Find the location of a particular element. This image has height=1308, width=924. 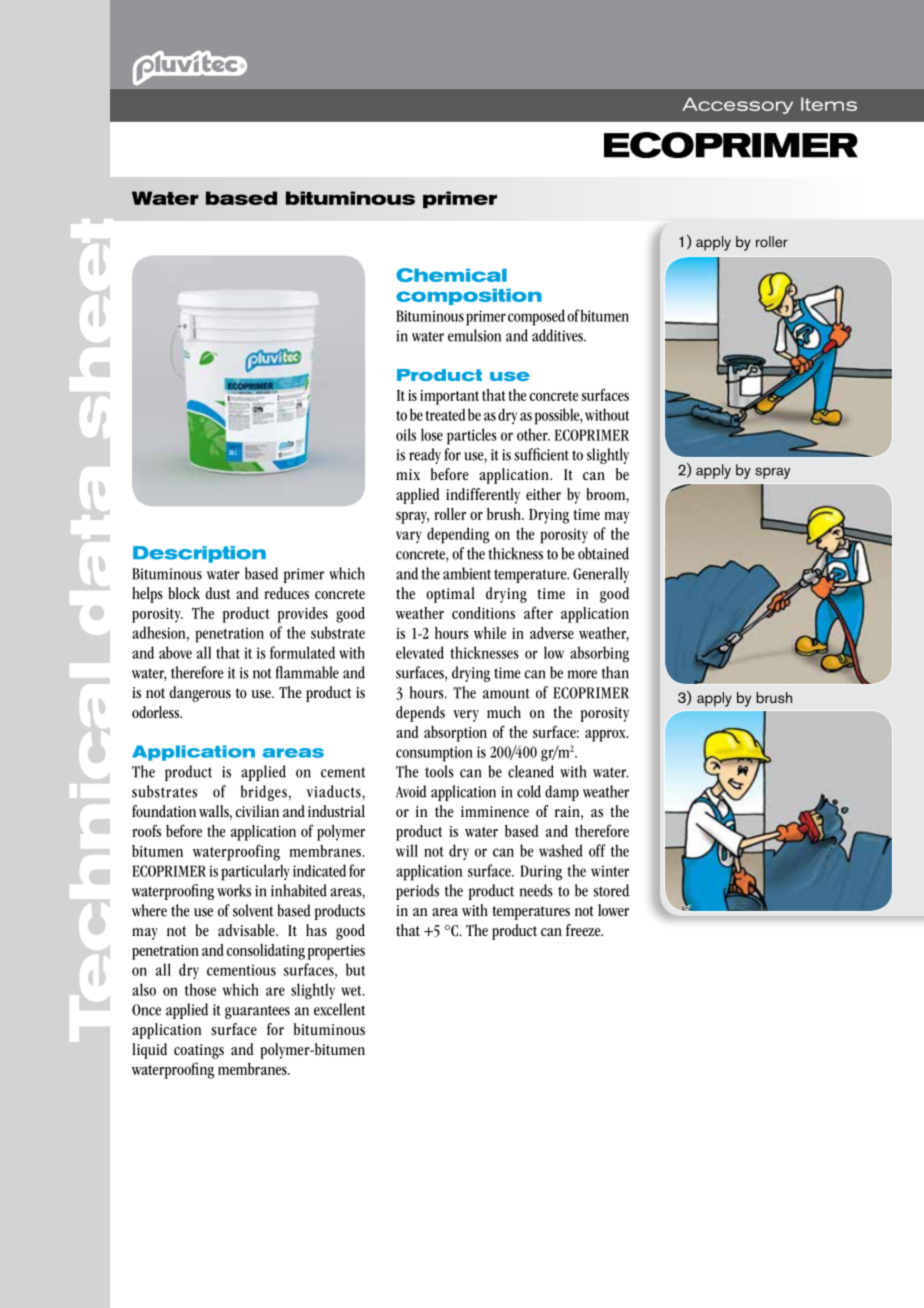

composition is located at coordinates (469, 296).
